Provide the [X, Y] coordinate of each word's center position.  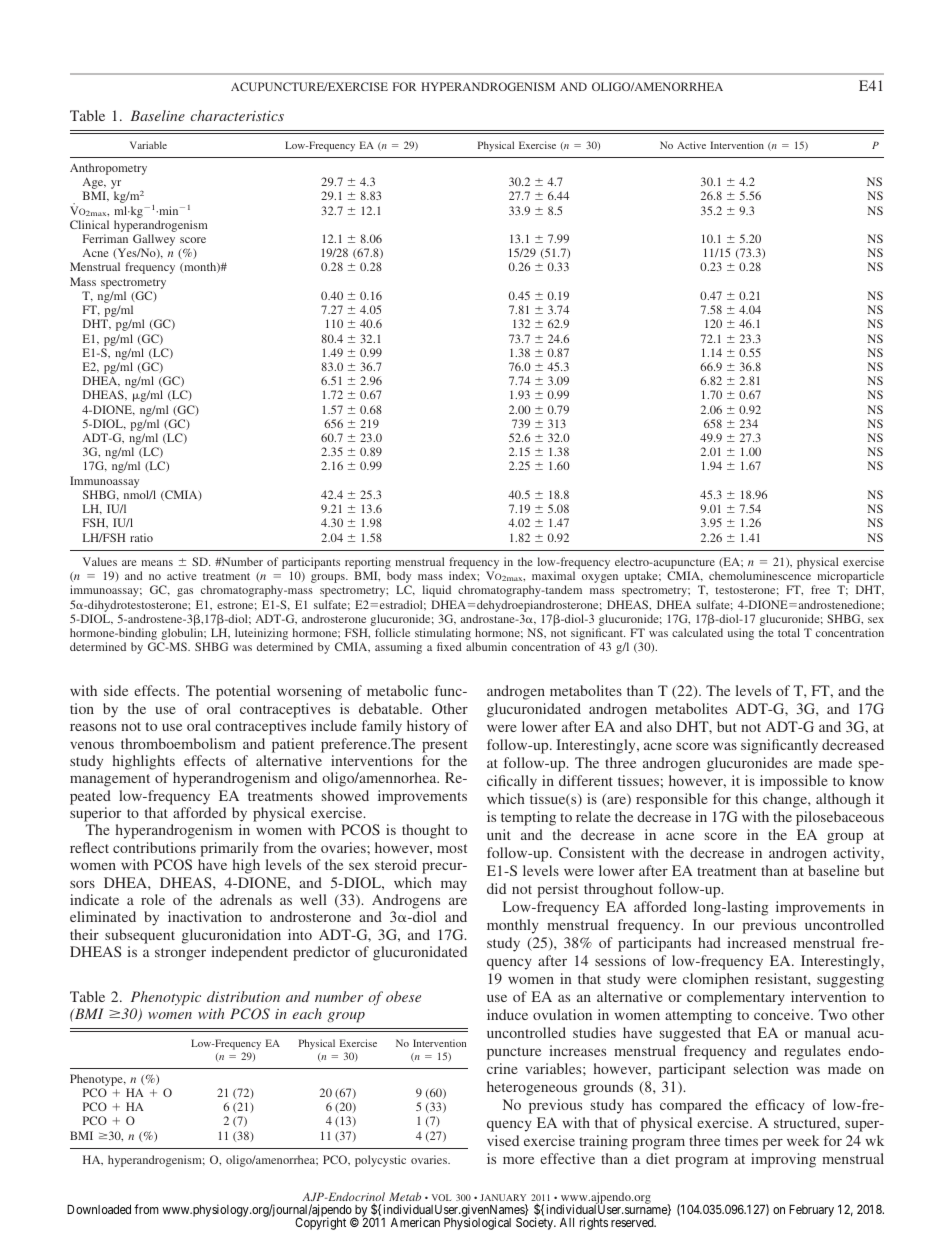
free [820, 589]
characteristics [237, 115]
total [789, 632]
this [747, 798]
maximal [553, 575]
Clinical [89, 224]
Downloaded [99, 1209]
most [452, 848]
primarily [229, 849]
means [157, 563]
